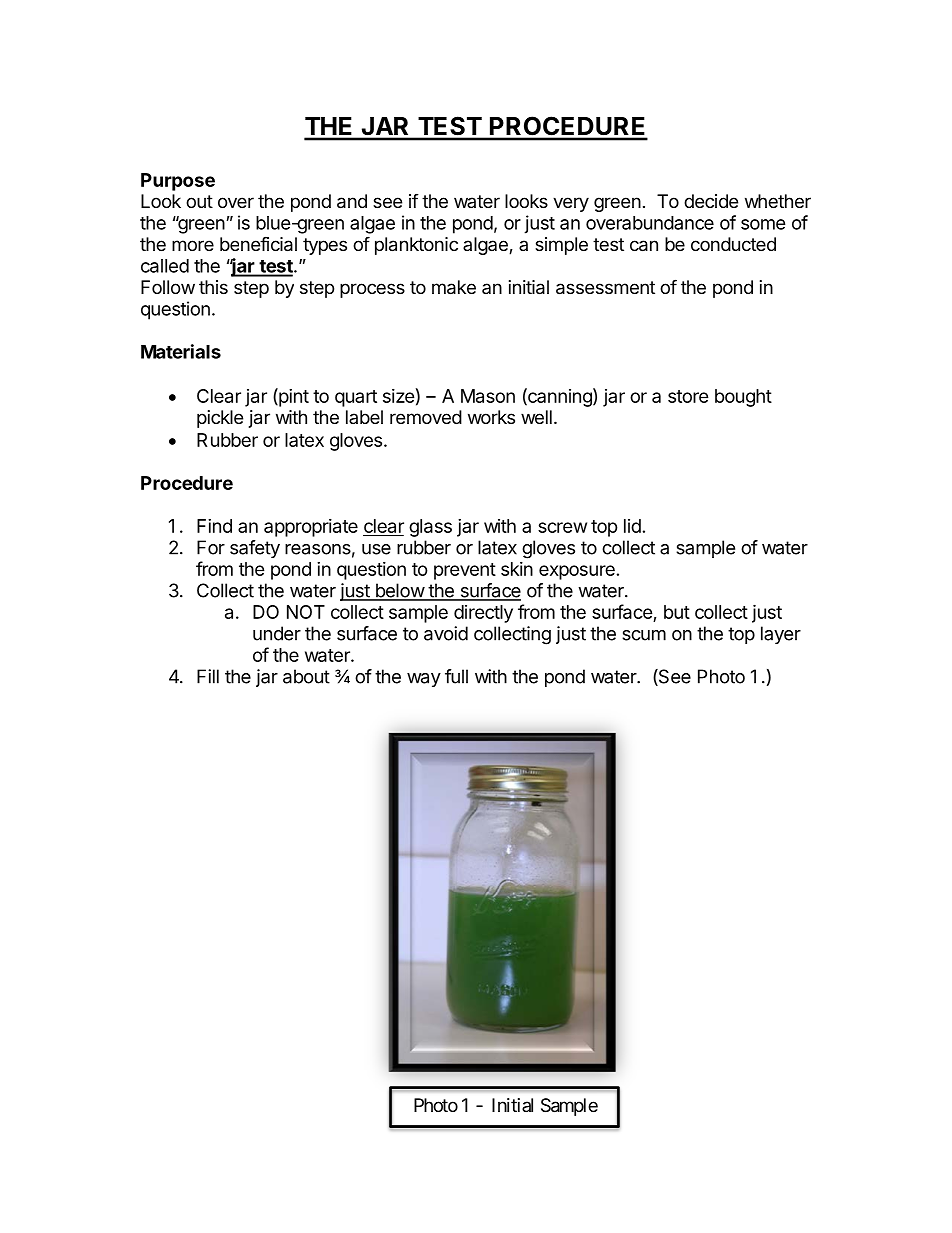 This screenshot has width=952, height=1233. Describe the element at coordinates (488, 396) in the screenshot. I see `Mason` at that location.
